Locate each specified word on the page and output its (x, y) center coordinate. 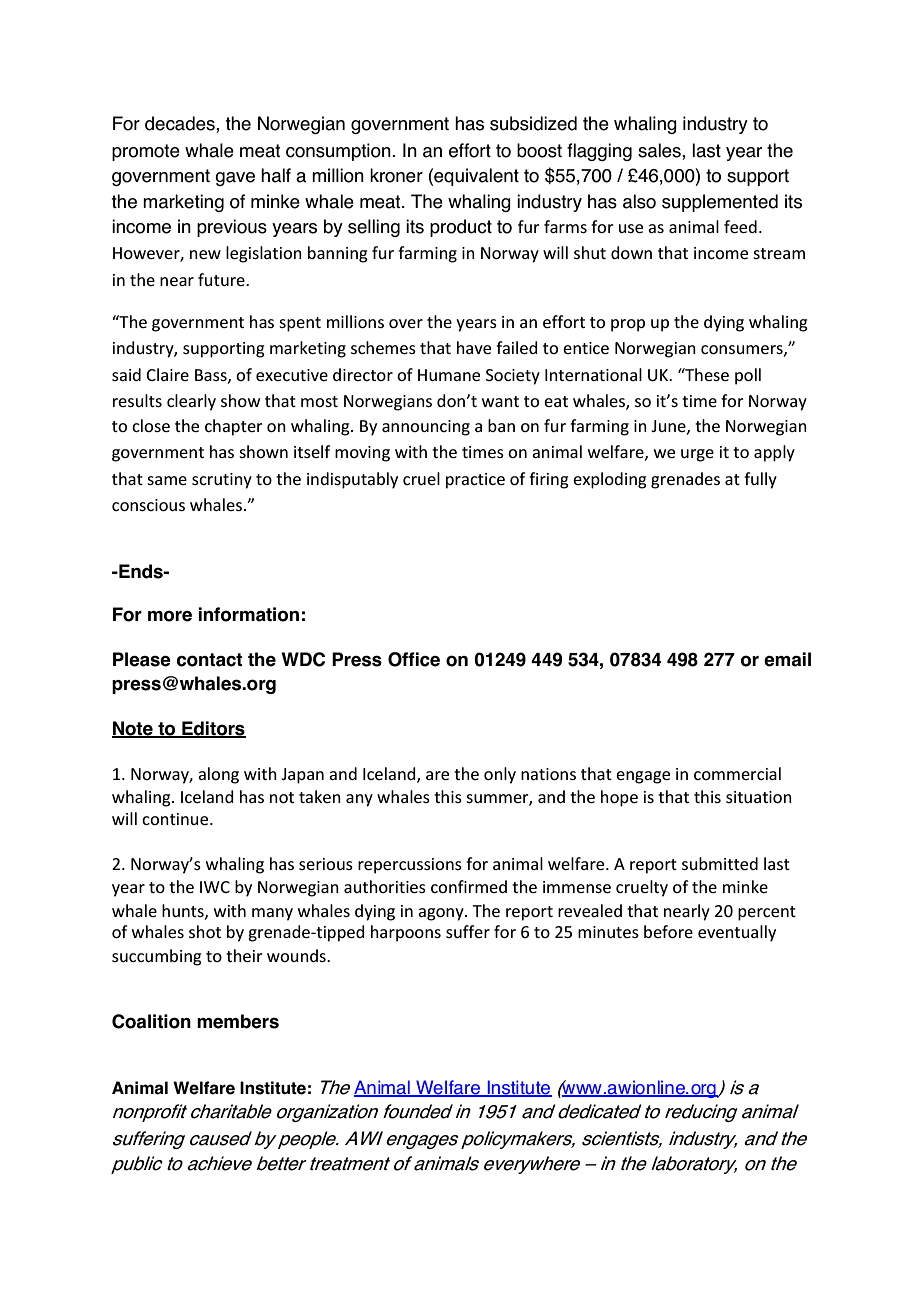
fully (760, 480)
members (238, 1021)
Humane (449, 375)
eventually (737, 933)
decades (181, 123)
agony (442, 914)
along (218, 775)
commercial (737, 773)
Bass (212, 376)
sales (660, 150)
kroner (396, 175)
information (248, 614)
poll (748, 376)
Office (414, 659)
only (500, 775)
